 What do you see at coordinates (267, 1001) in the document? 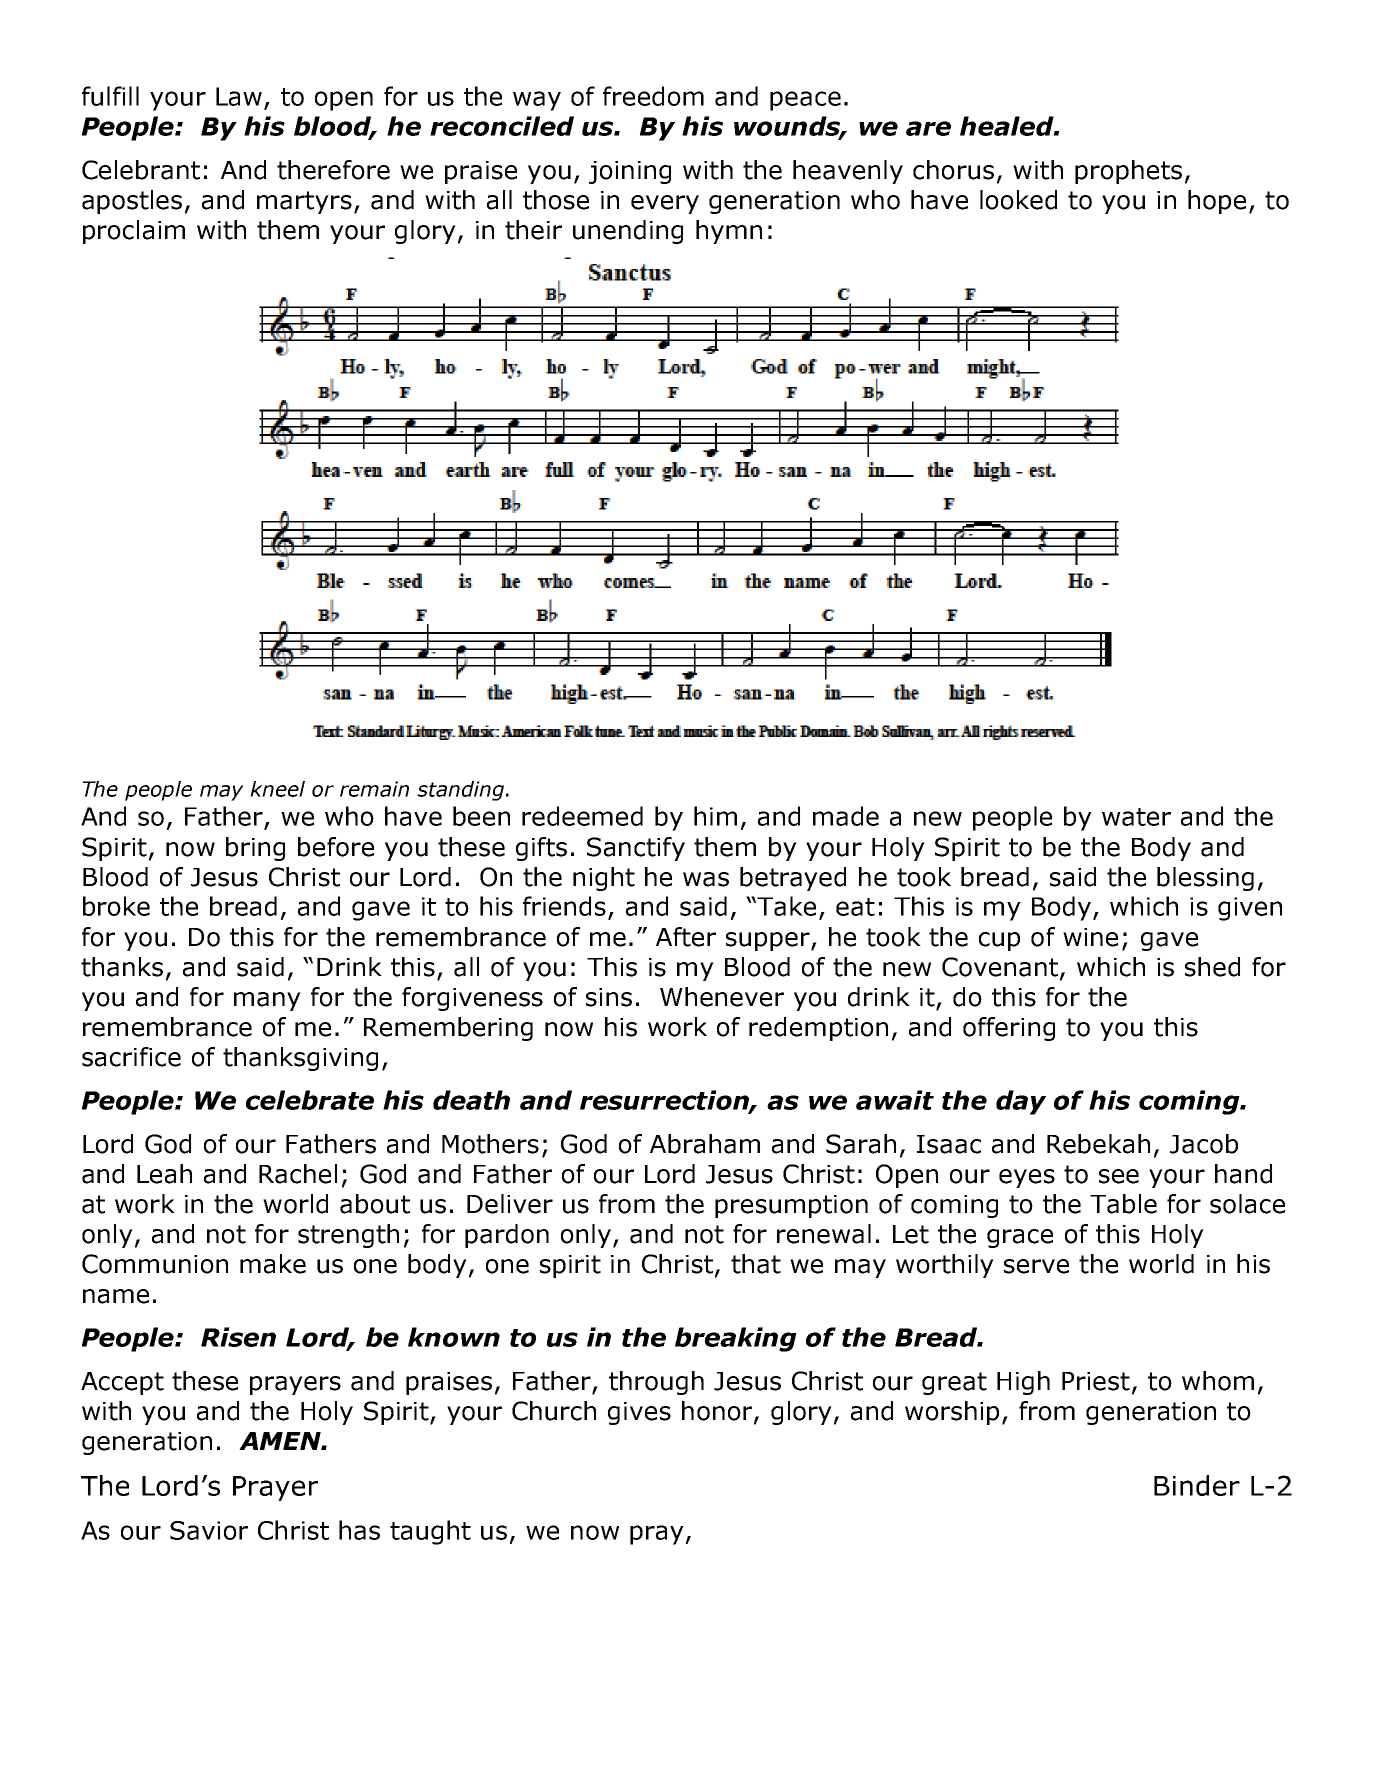
I see `many` at bounding box center [267, 1001].
